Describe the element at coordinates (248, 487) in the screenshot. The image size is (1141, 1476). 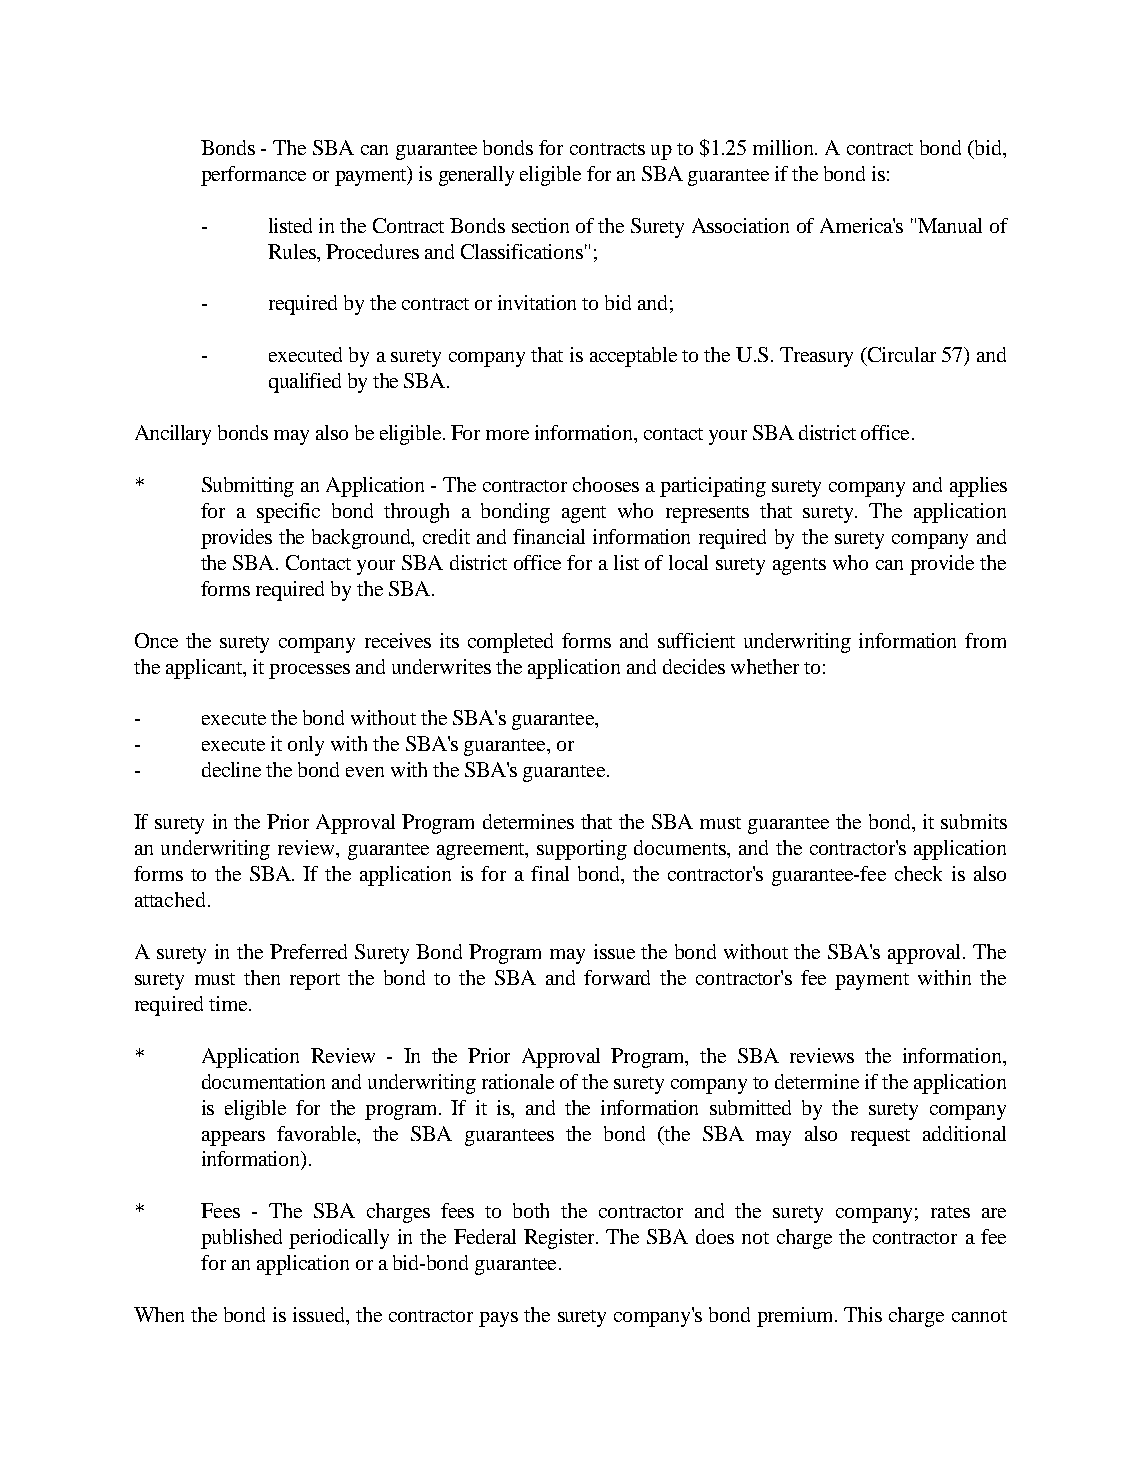
I see `Submitting` at that location.
